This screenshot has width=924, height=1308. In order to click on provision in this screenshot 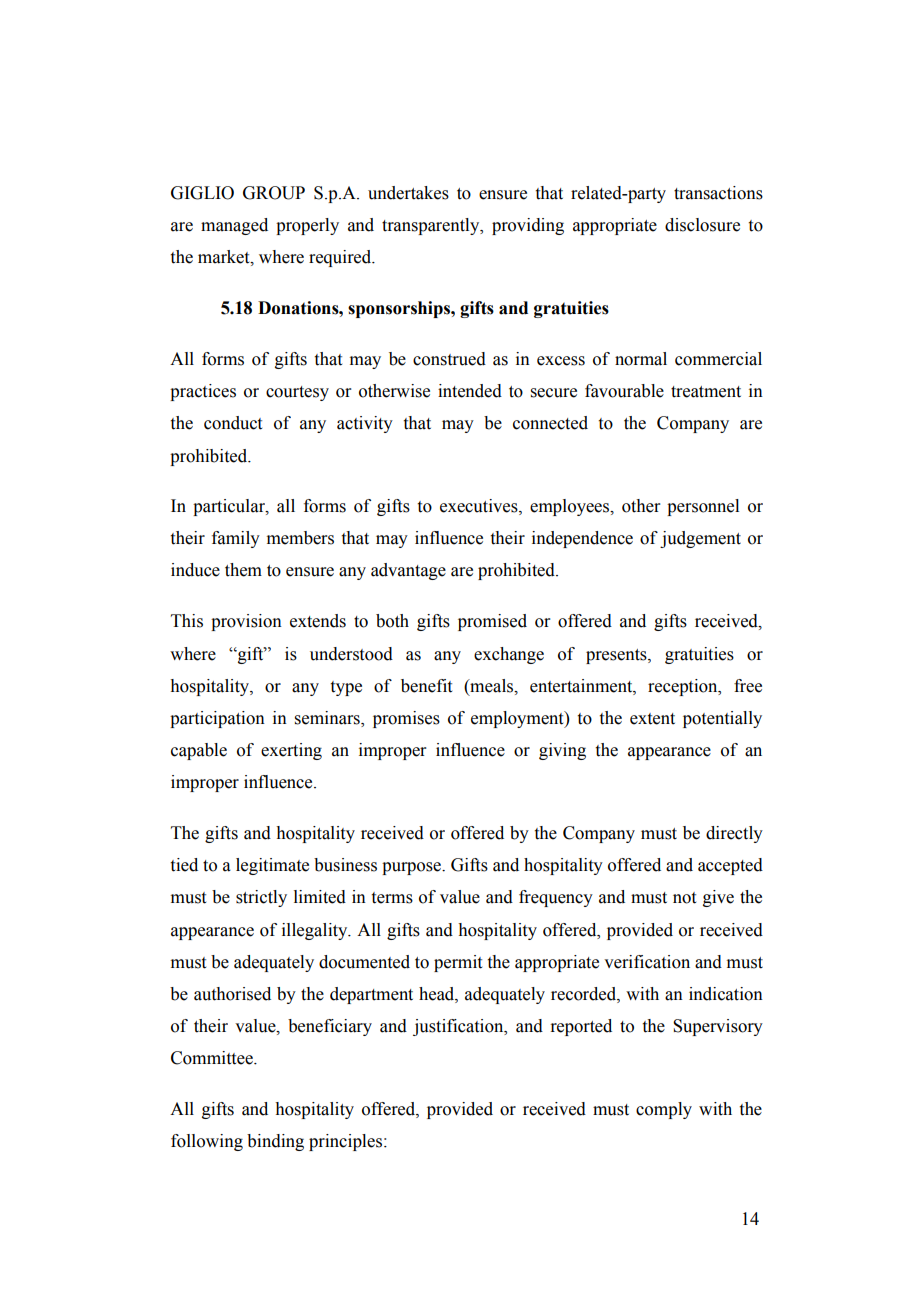, I will do `click(246, 622)`.
